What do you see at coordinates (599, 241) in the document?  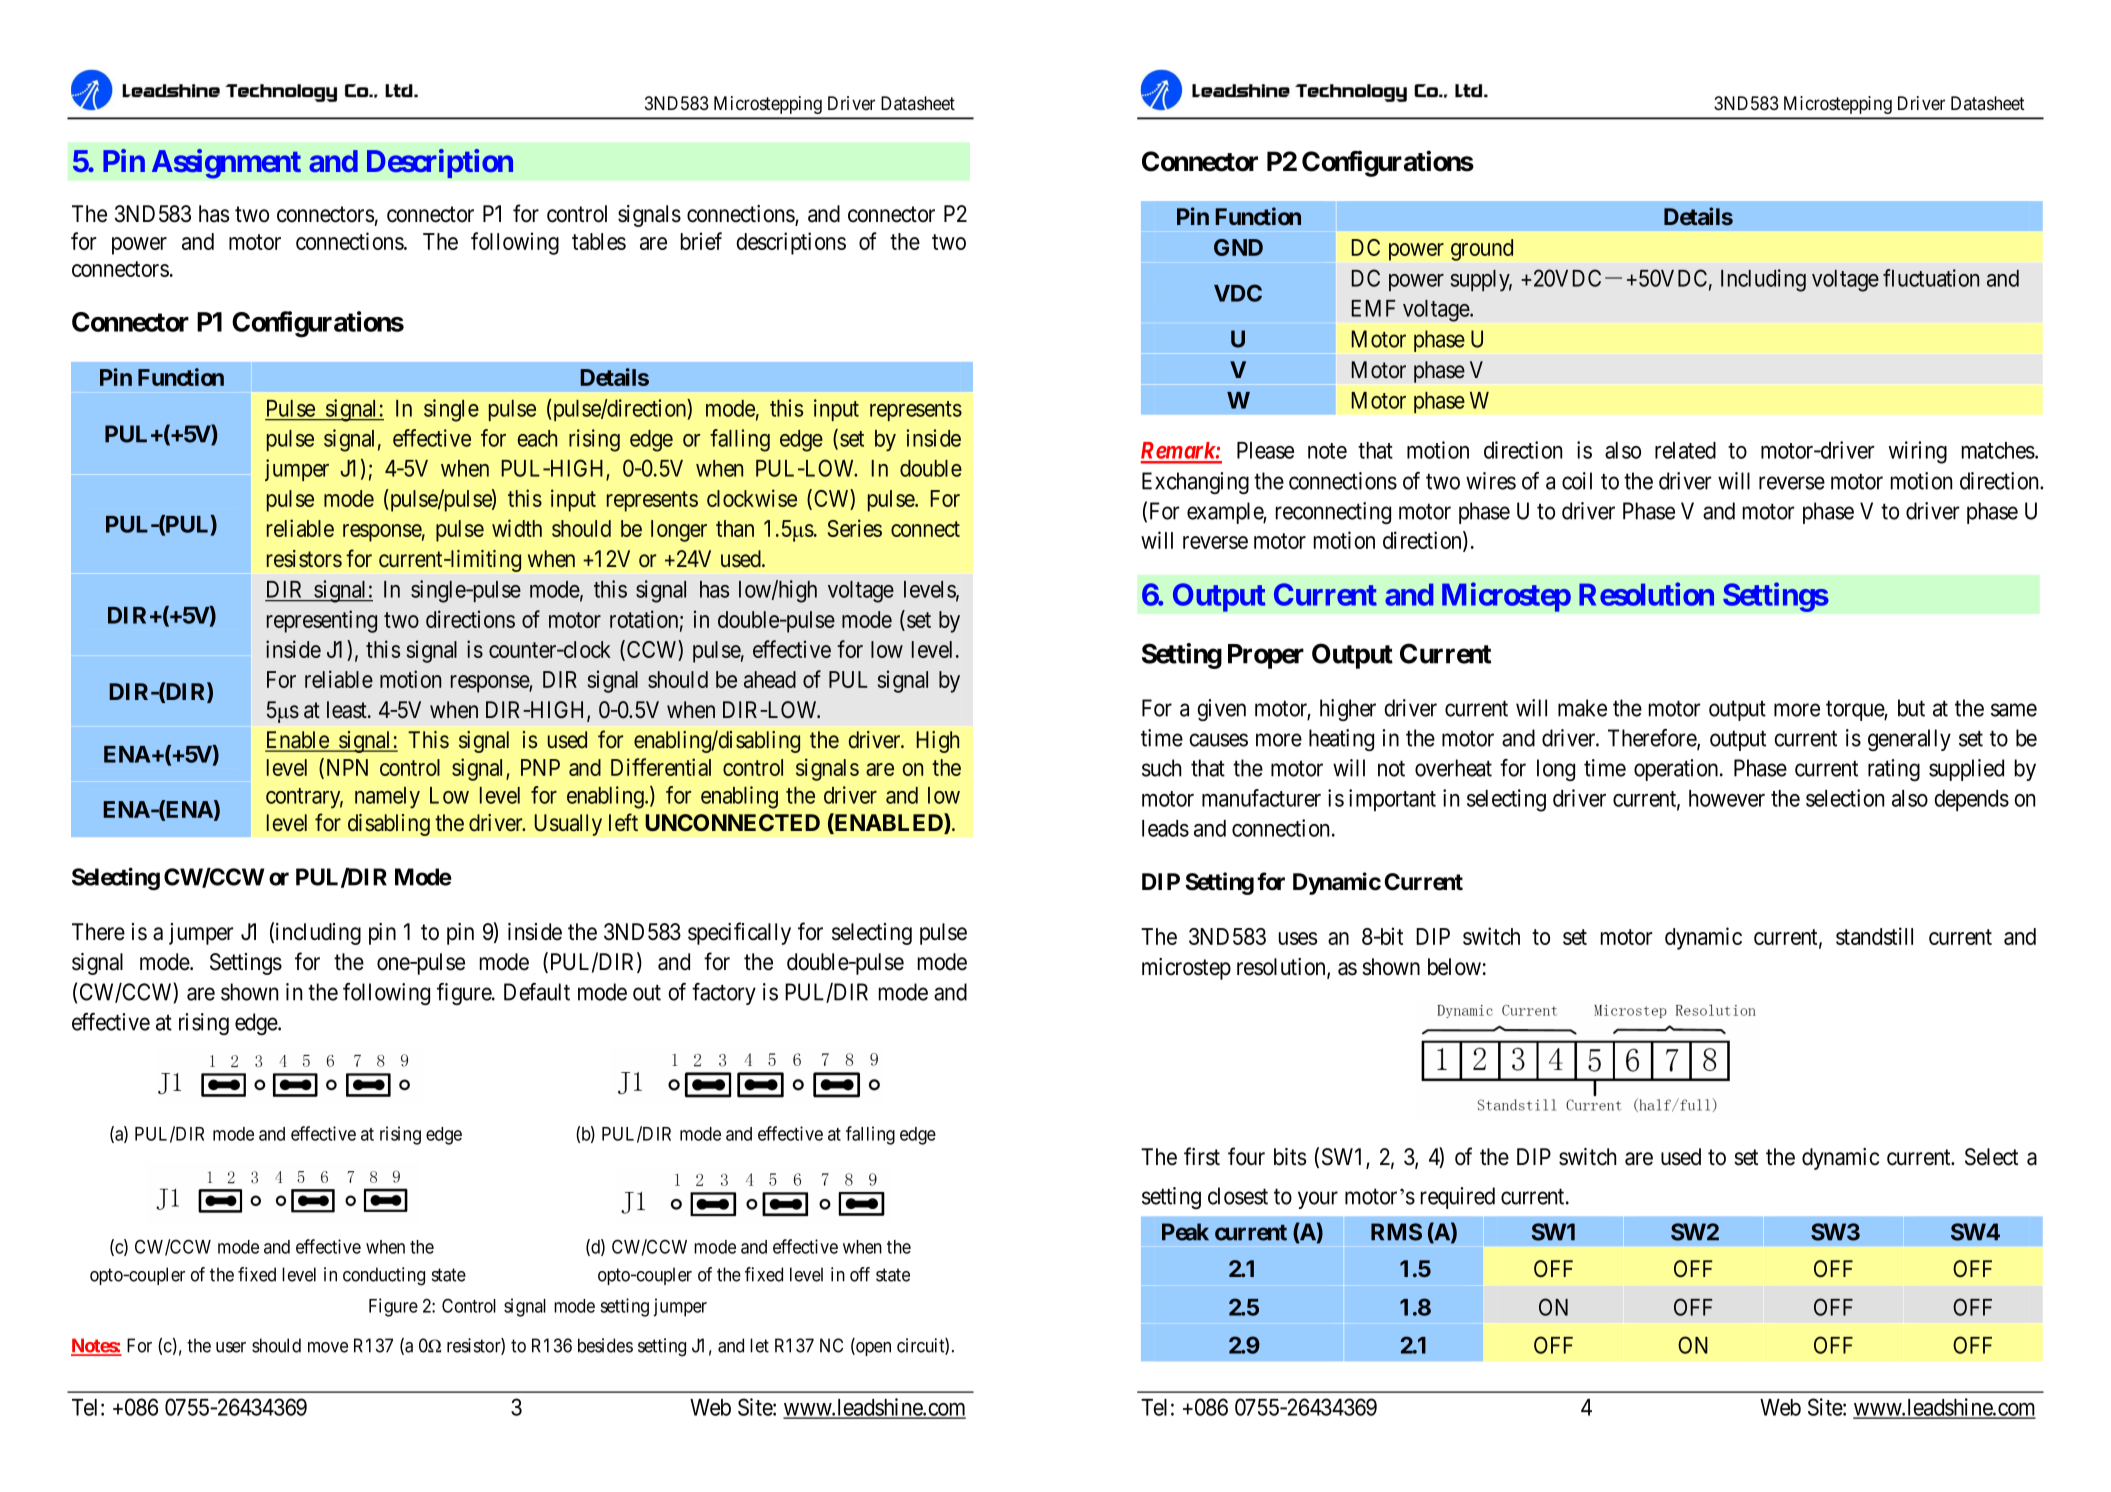 I see `tables` at bounding box center [599, 241].
